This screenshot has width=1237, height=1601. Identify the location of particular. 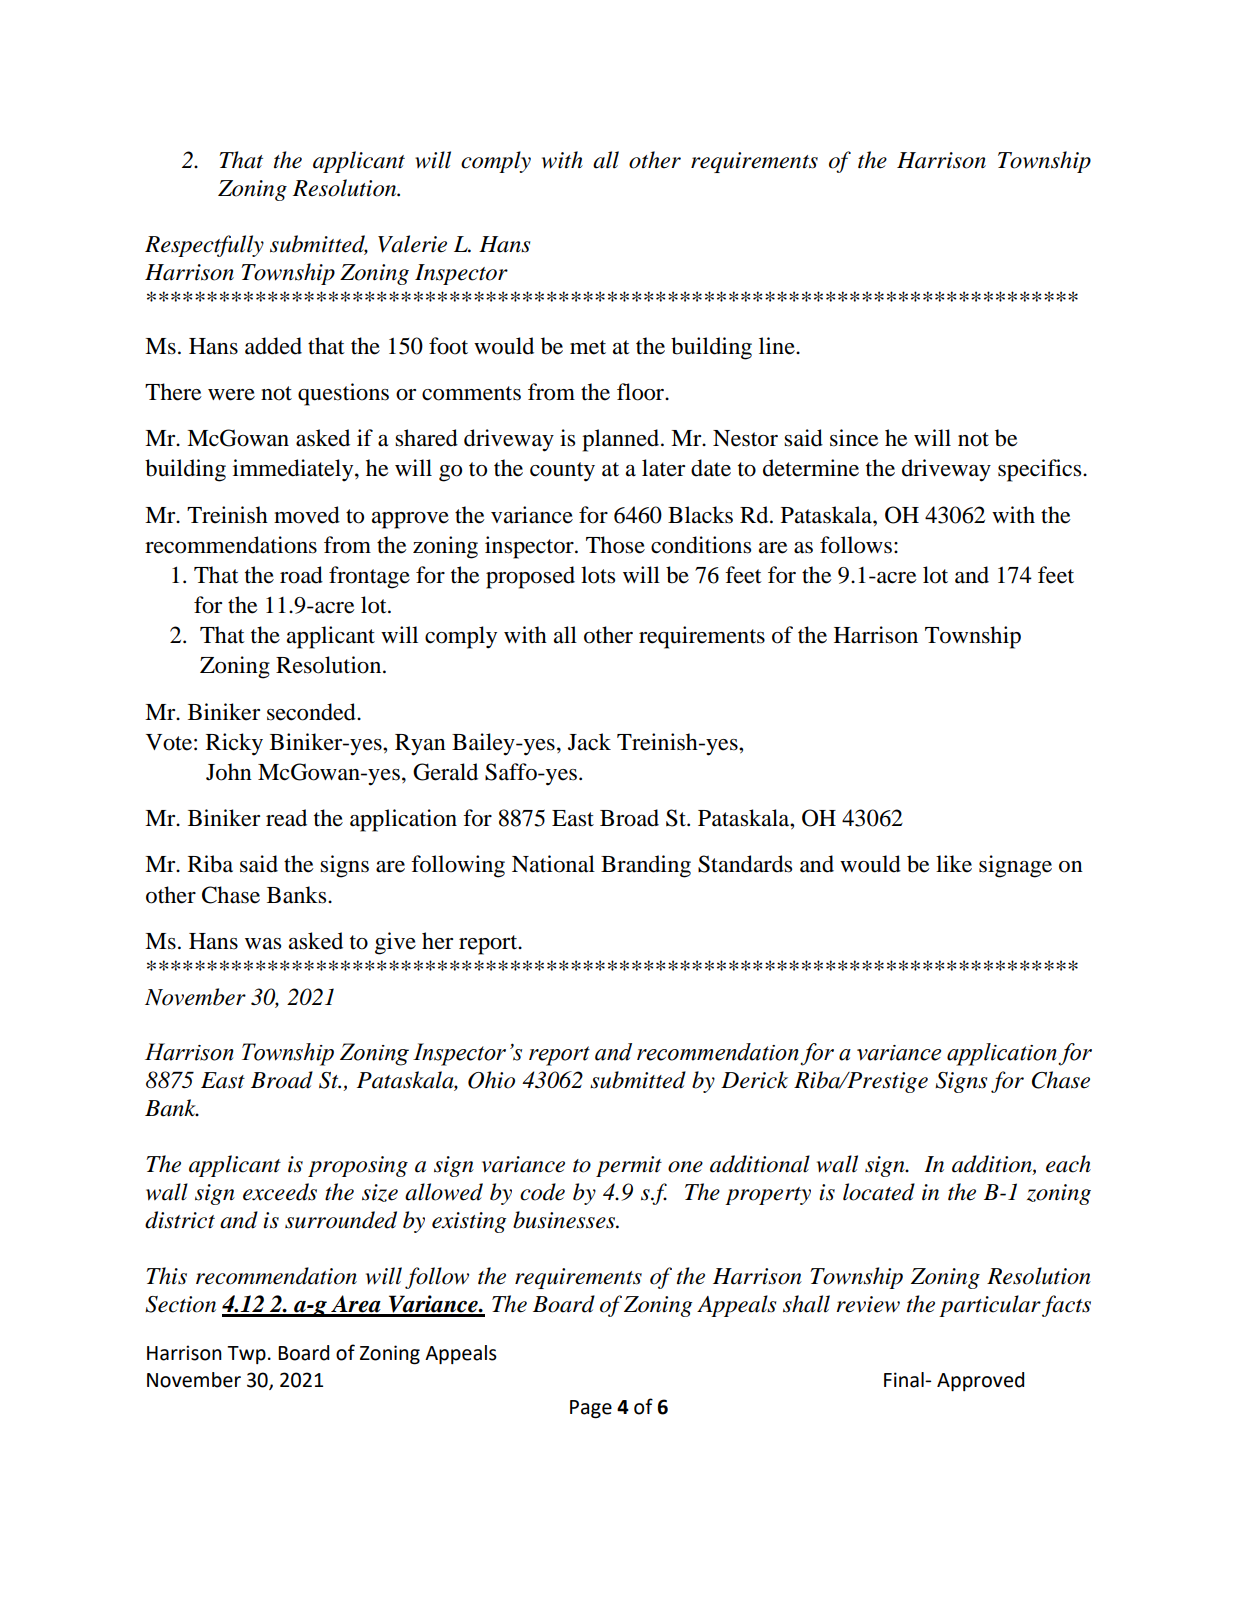
(990, 1306).
